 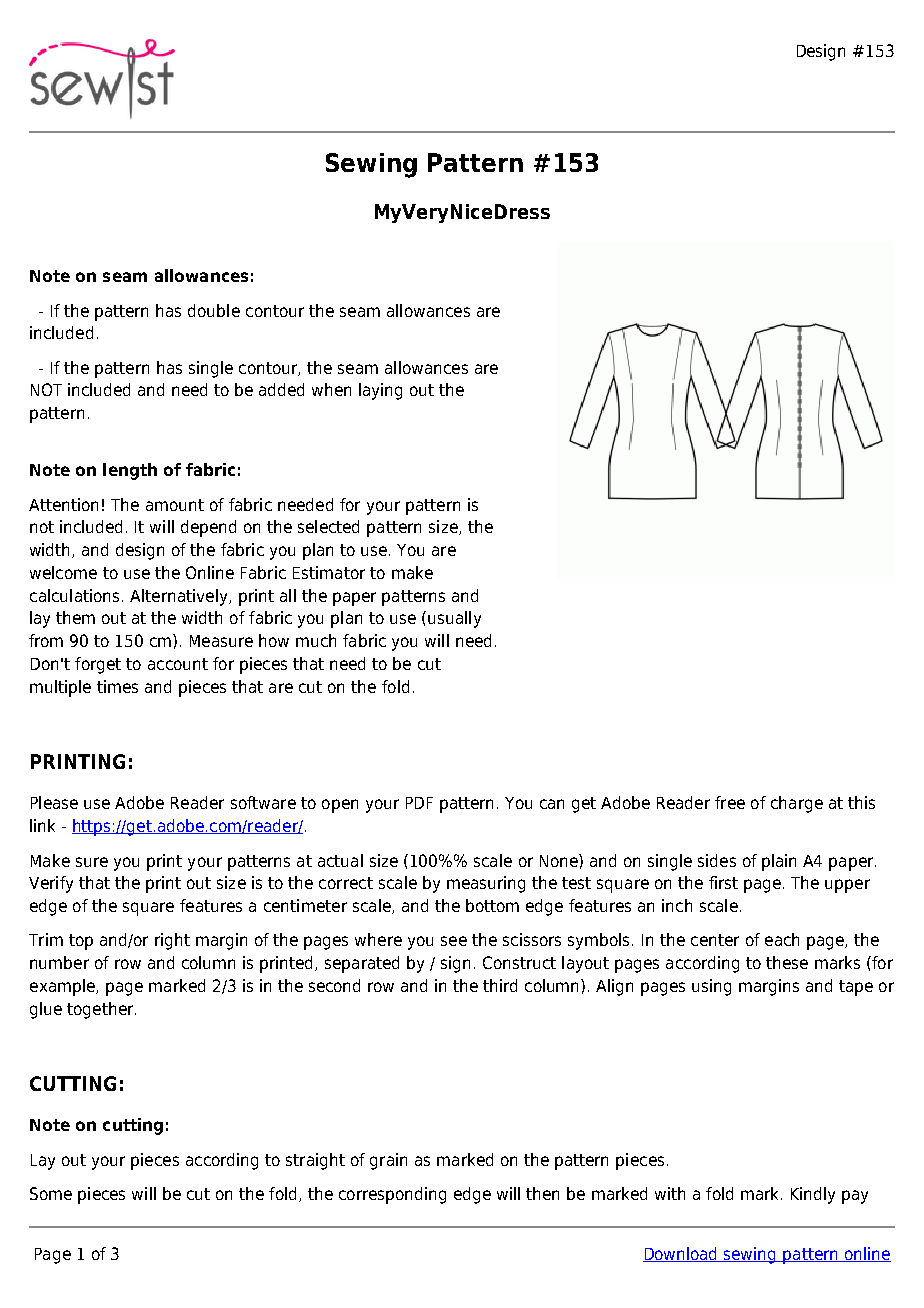 I want to click on Kindly, so click(x=813, y=1195).
